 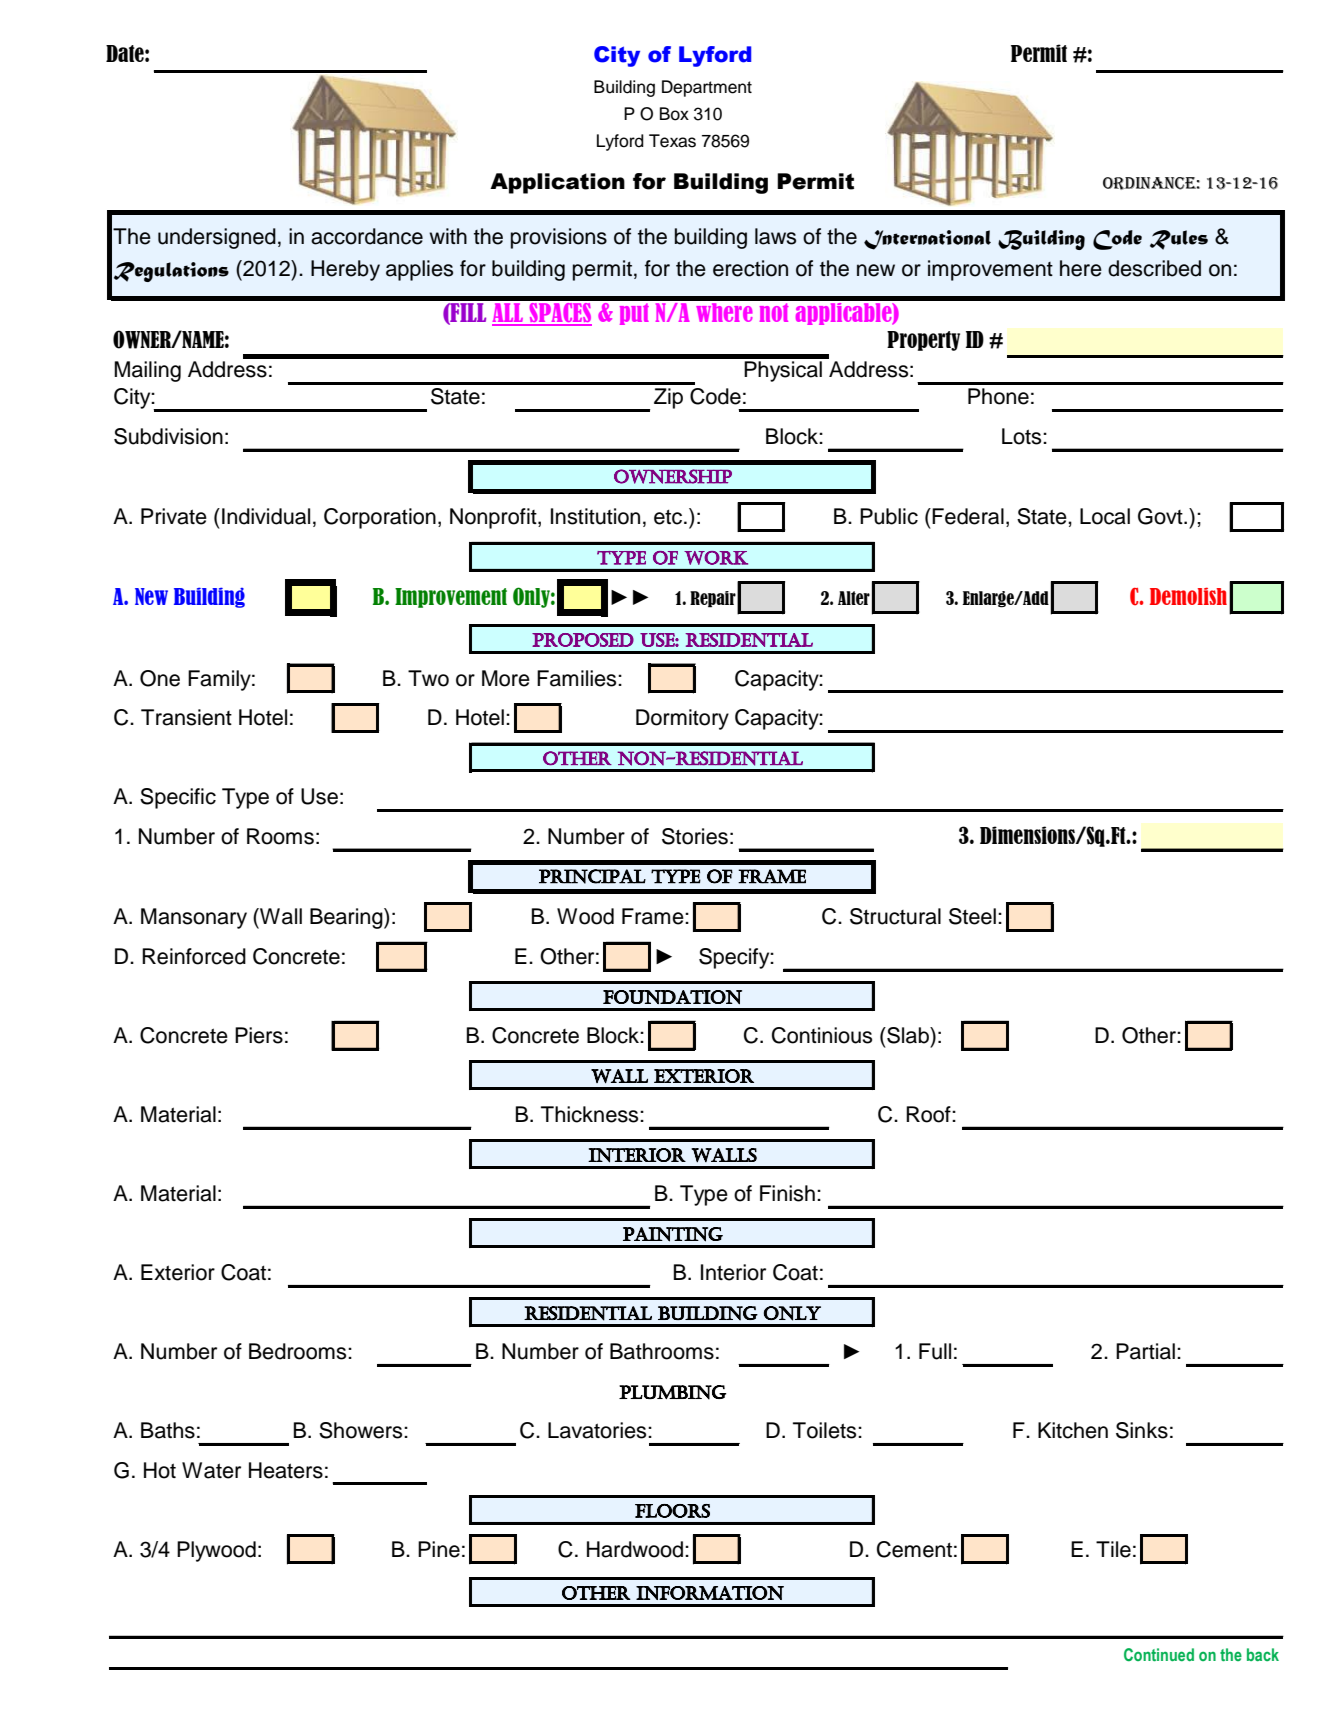 I want to click on Rules, so click(x=1179, y=240).
